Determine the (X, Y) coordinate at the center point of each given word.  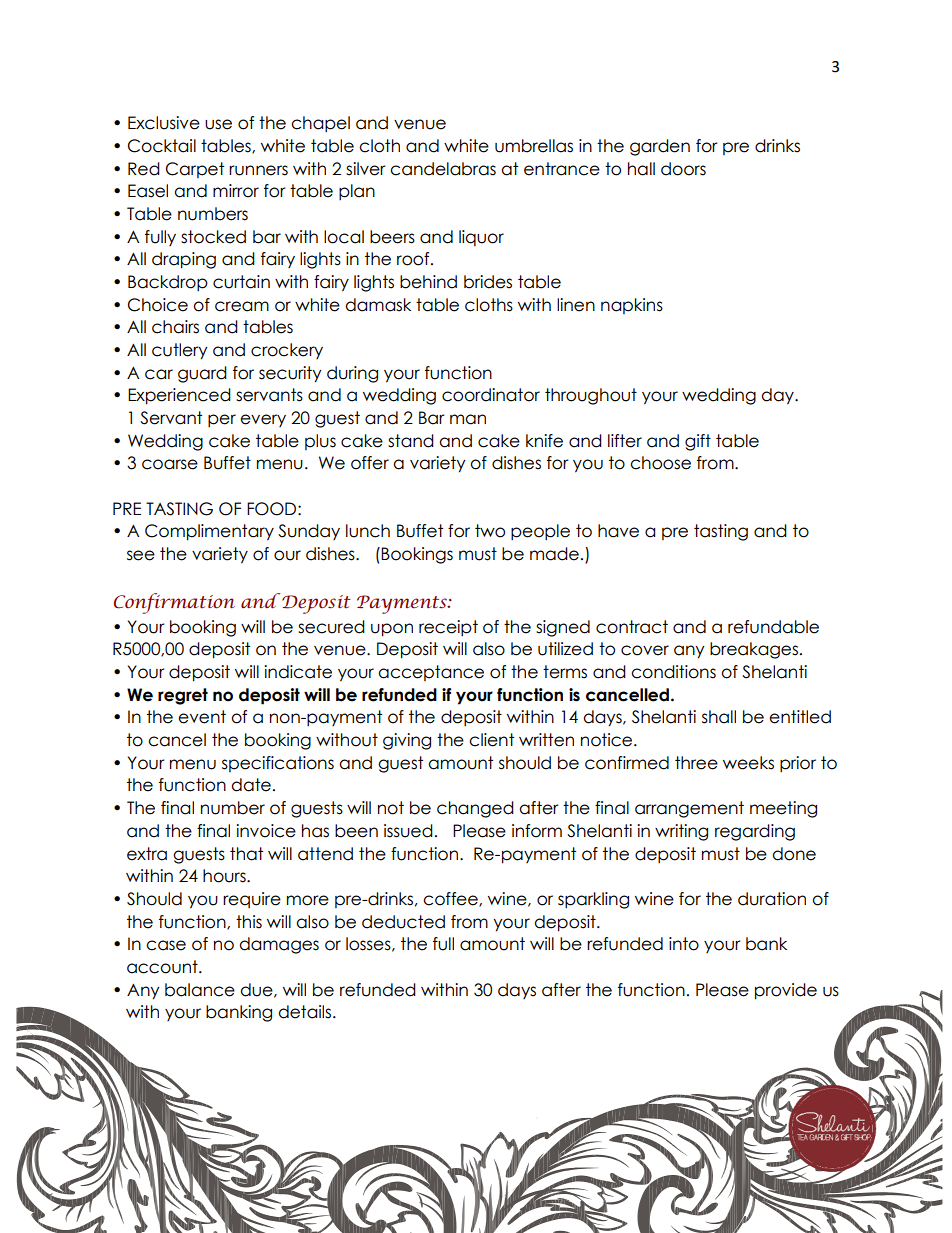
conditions (673, 672)
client (491, 740)
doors (683, 169)
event (202, 717)
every (263, 420)
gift (698, 442)
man (468, 419)
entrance (562, 169)
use (218, 124)
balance (200, 990)
